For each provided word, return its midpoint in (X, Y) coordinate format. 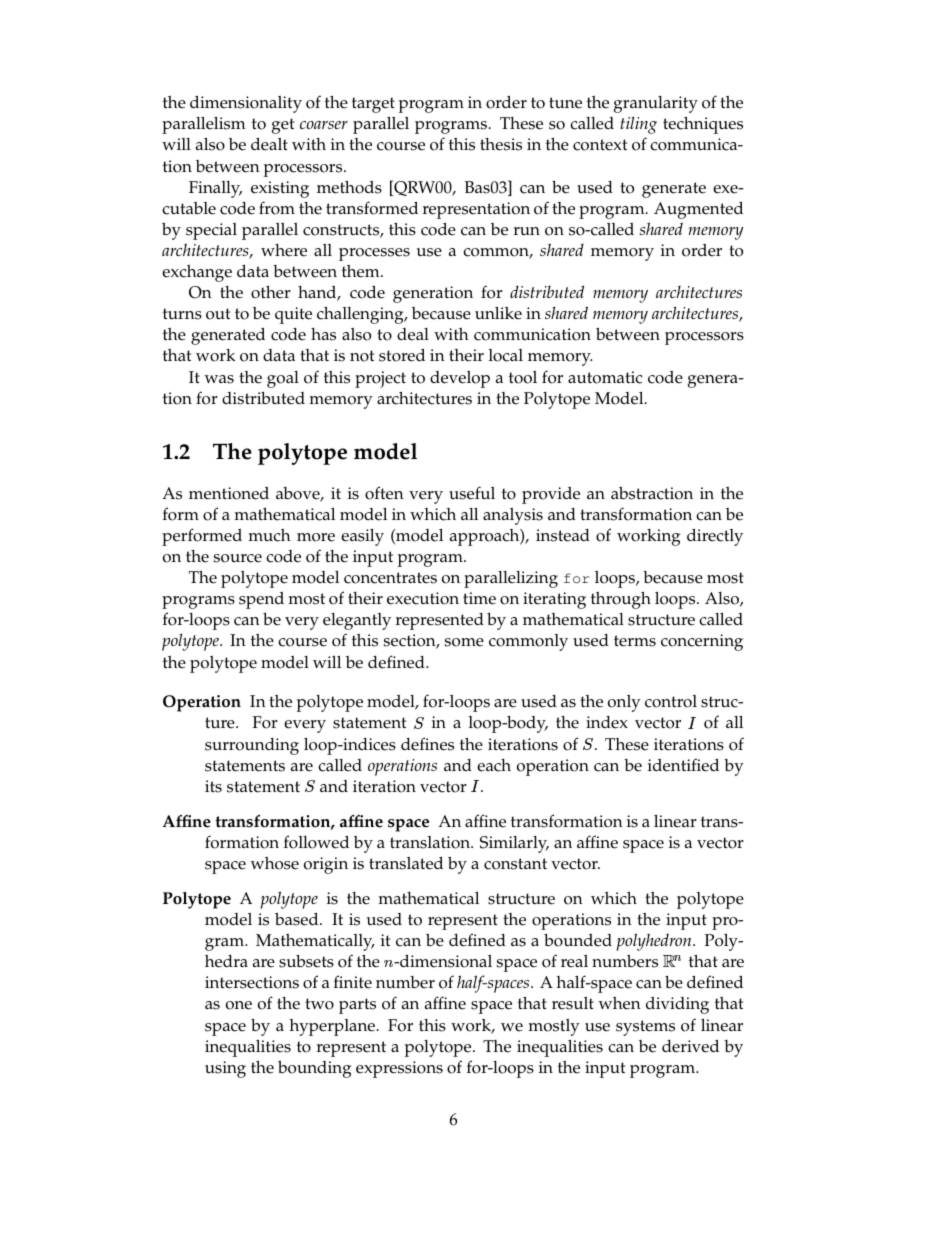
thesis (501, 144)
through (621, 600)
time (479, 598)
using (225, 1069)
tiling (638, 125)
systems (645, 1028)
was (219, 379)
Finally (215, 189)
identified (683, 765)
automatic (605, 377)
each (494, 765)
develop (460, 379)
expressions (399, 1069)
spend (261, 600)
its (213, 786)
